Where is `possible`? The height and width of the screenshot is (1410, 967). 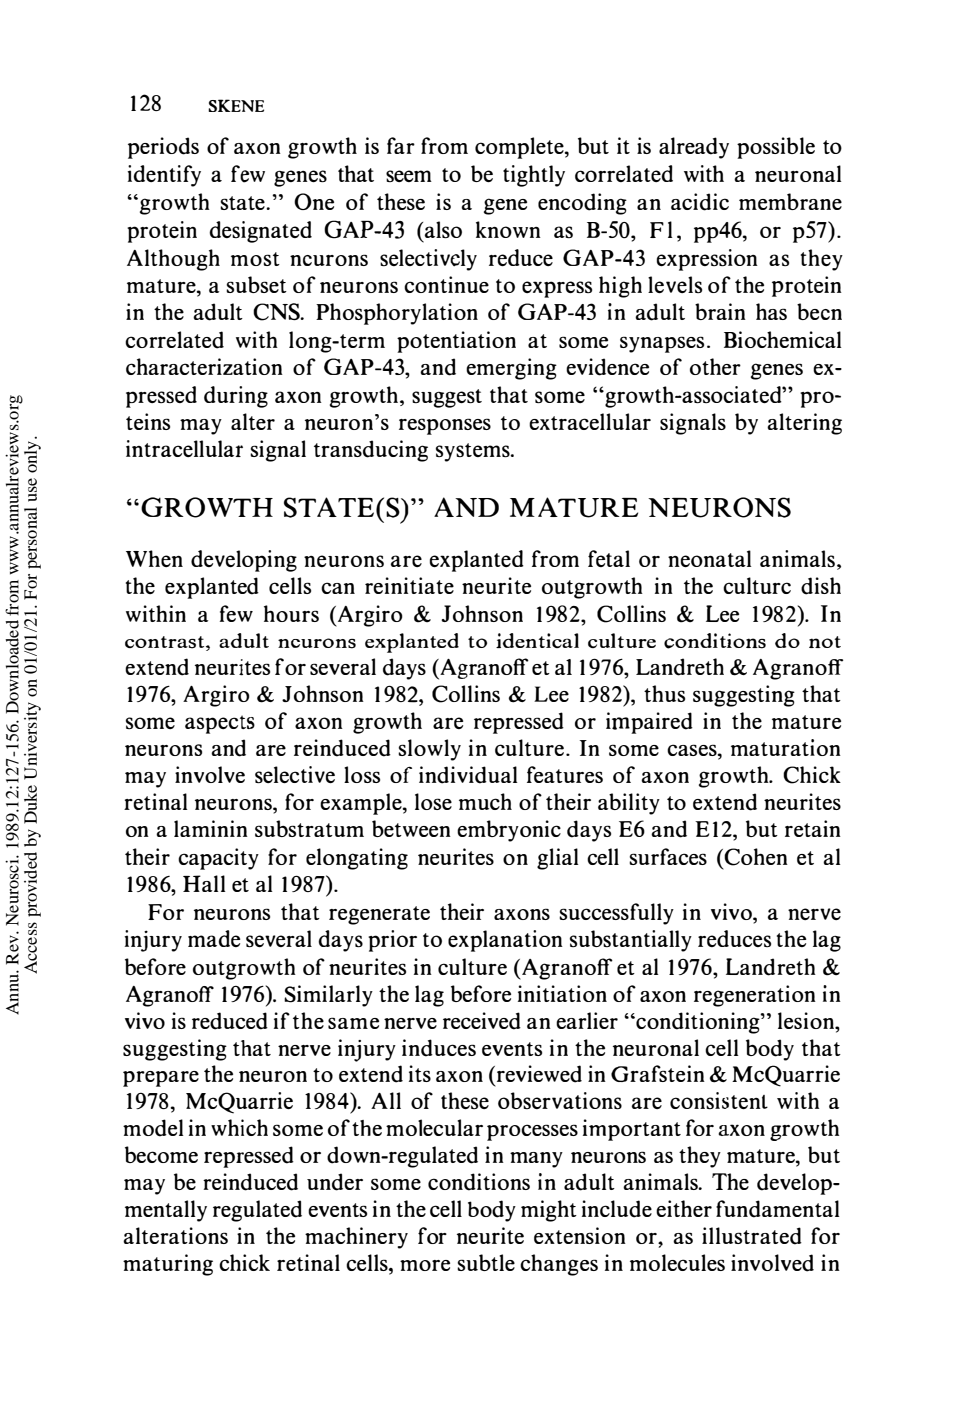 possible is located at coordinates (776, 148).
